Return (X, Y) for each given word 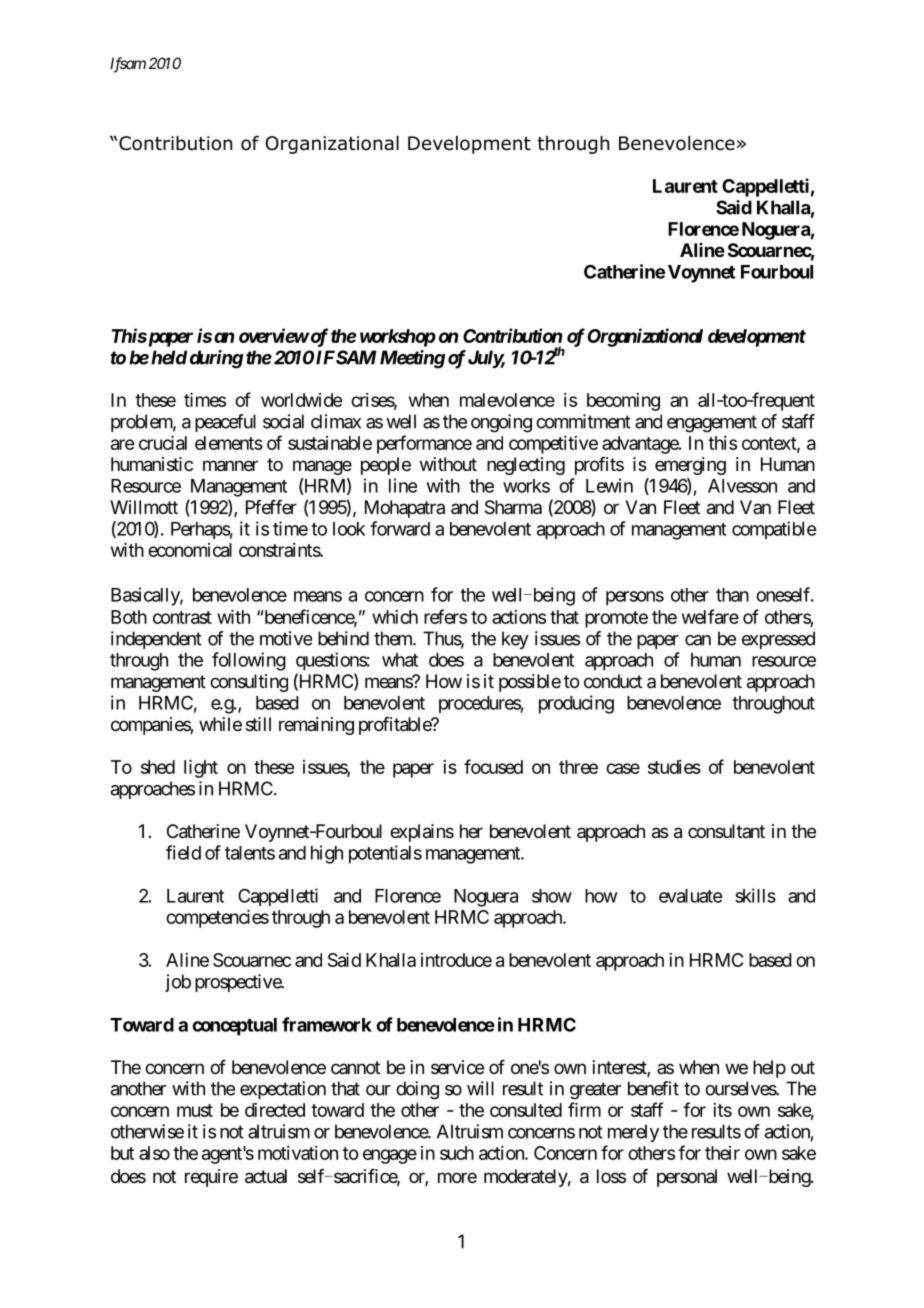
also (154, 1153)
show (552, 896)
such (457, 1153)
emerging (690, 466)
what (400, 660)
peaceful (225, 423)
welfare (710, 616)
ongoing (501, 423)
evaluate (690, 896)
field (183, 852)
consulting (249, 683)
